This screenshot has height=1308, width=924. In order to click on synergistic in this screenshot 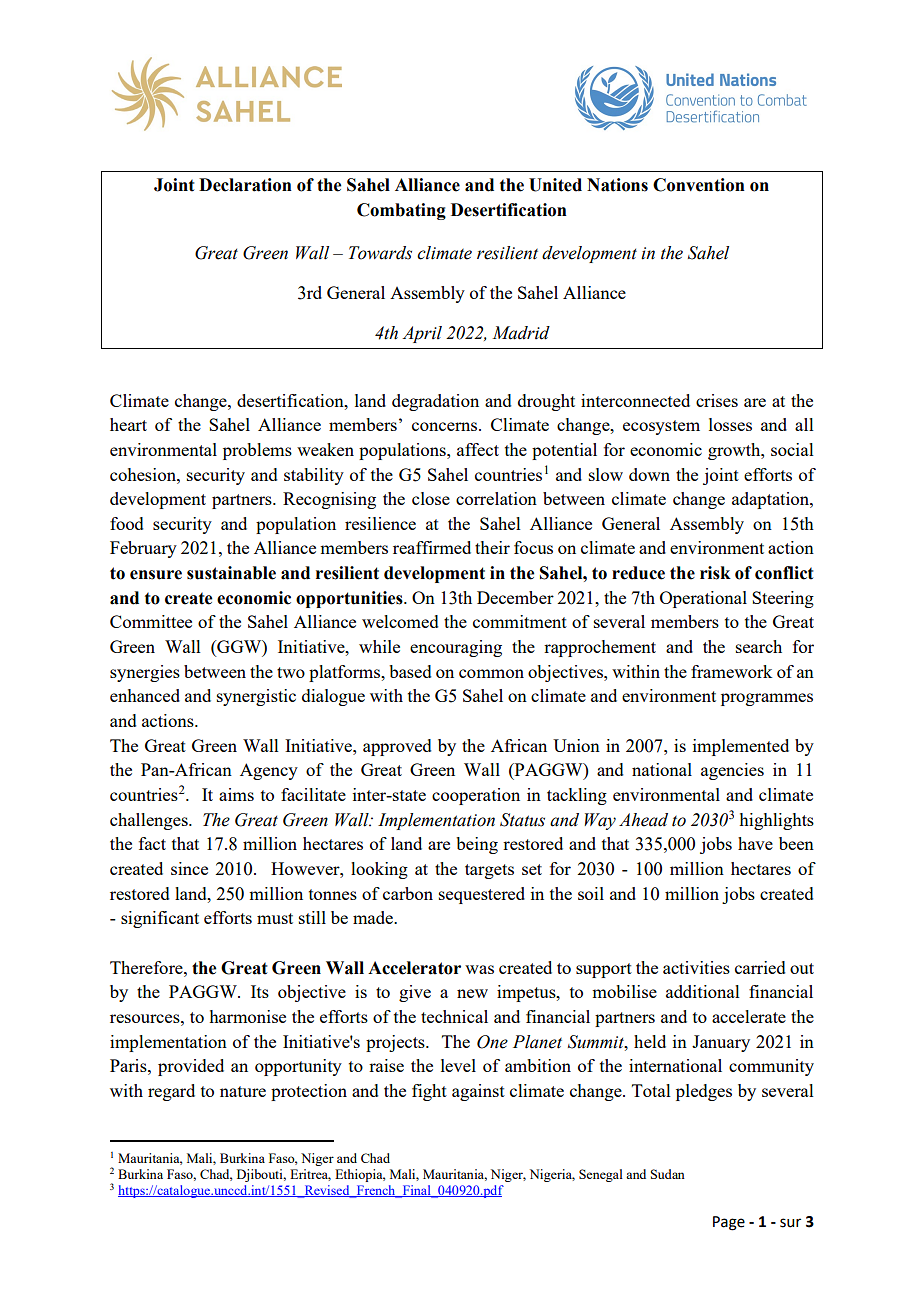, I will do `click(256, 697)`.
